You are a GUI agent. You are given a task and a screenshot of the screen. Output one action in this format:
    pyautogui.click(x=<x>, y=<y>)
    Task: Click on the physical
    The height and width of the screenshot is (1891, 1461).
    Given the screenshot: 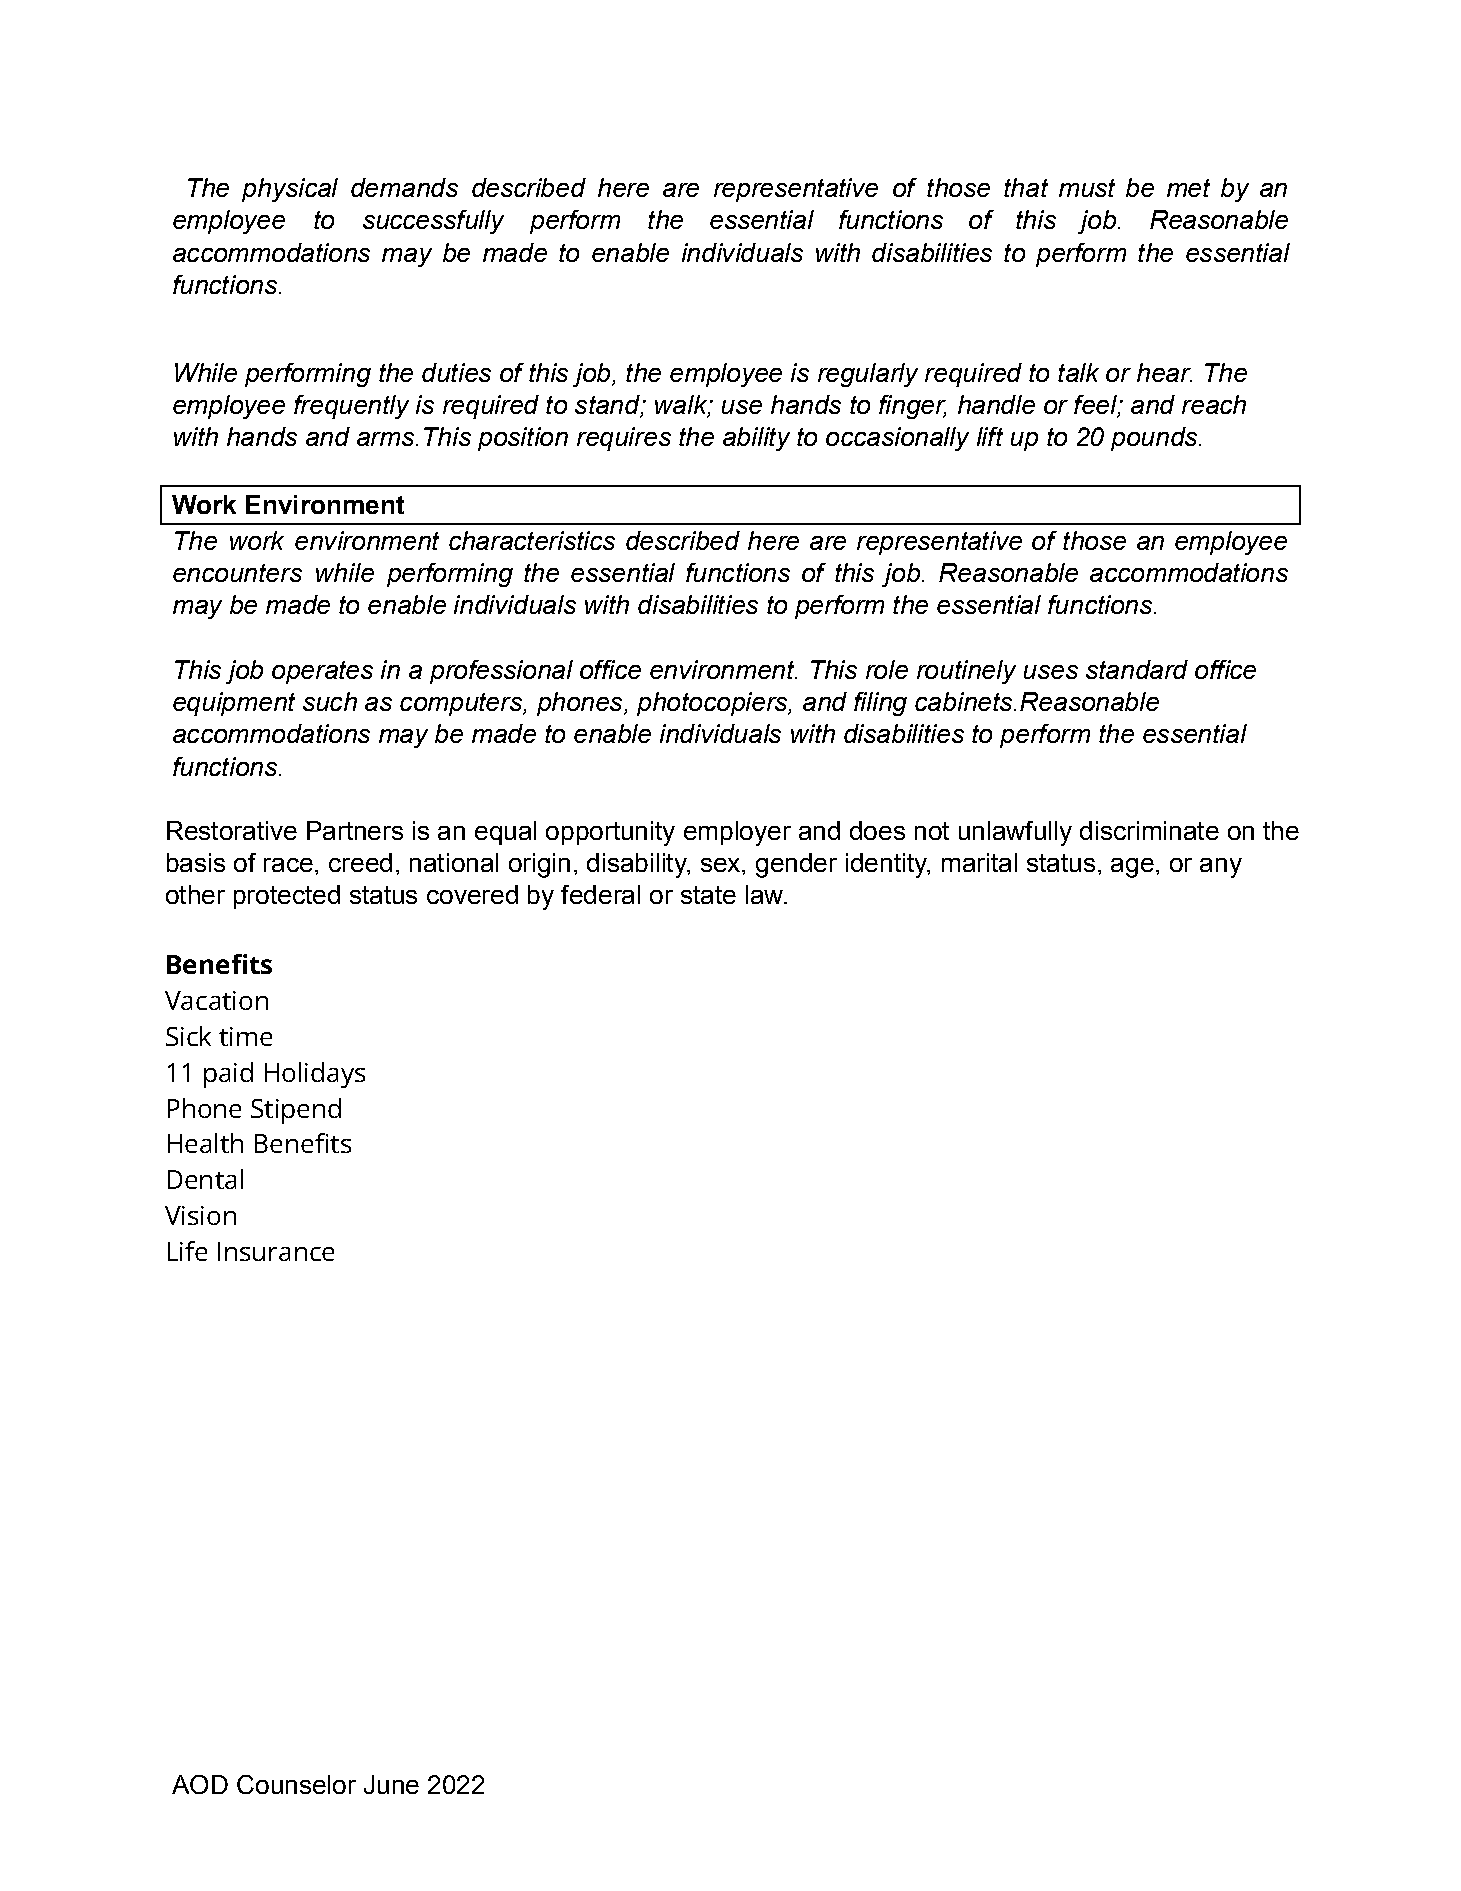 What is the action you would take?
    pyautogui.click(x=290, y=190)
